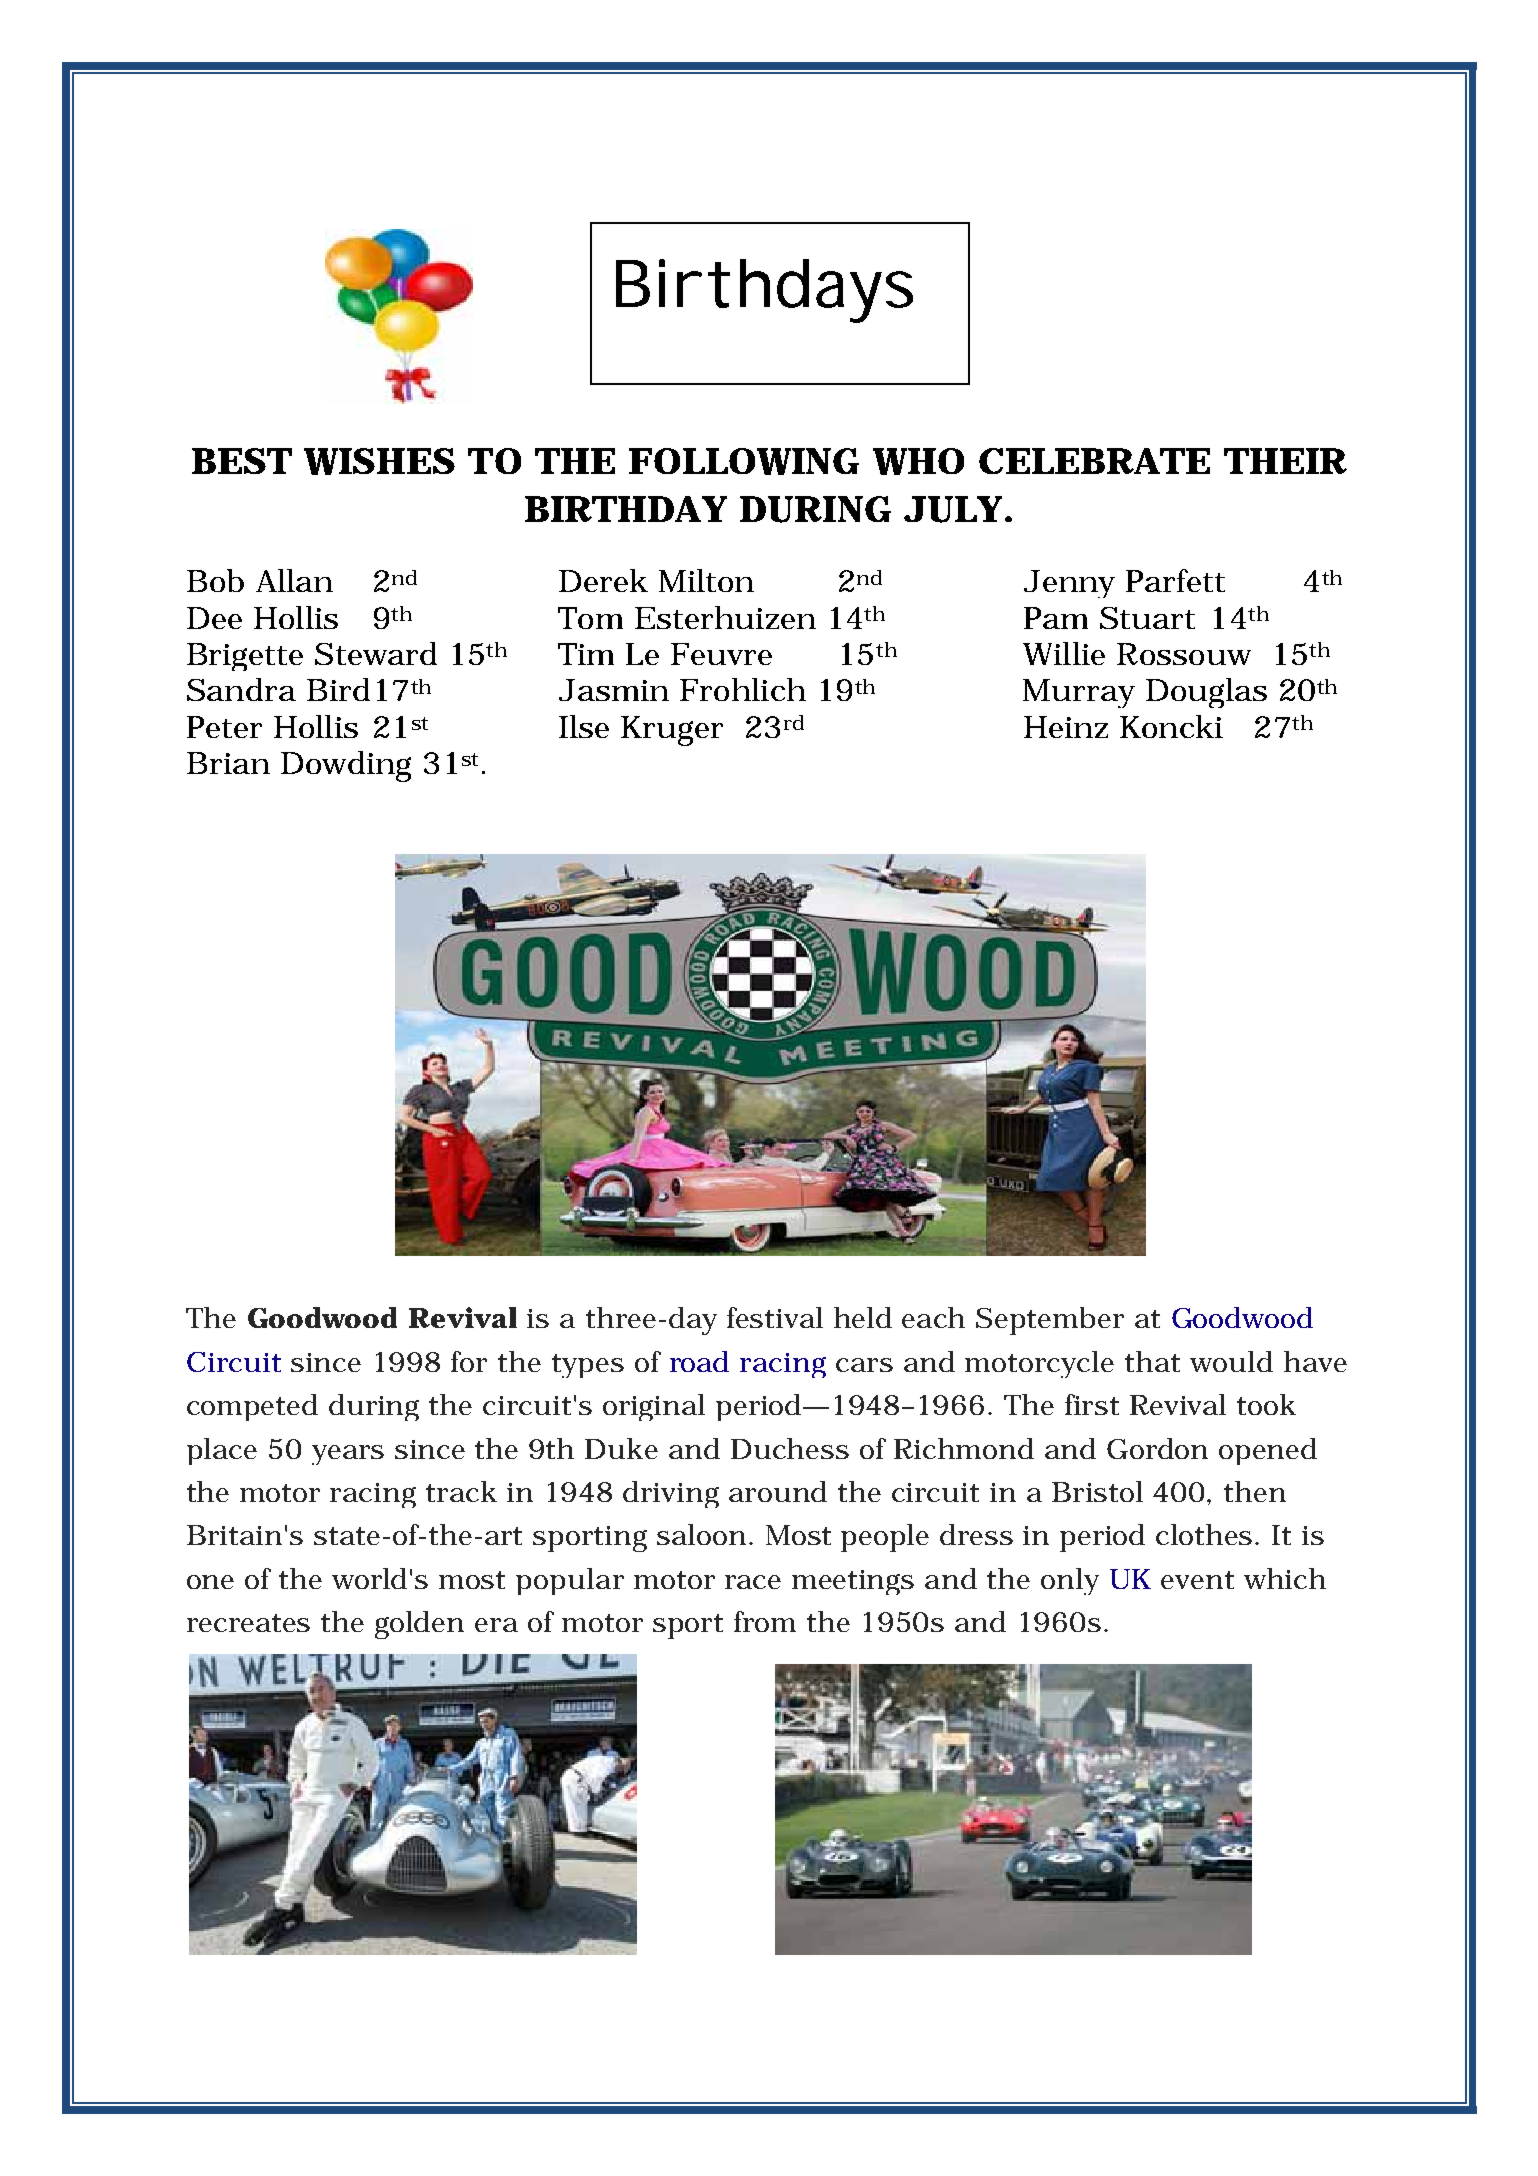 This screenshot has width=1538, height=2176. I want to click on THEIR, so click(1285, 461).
